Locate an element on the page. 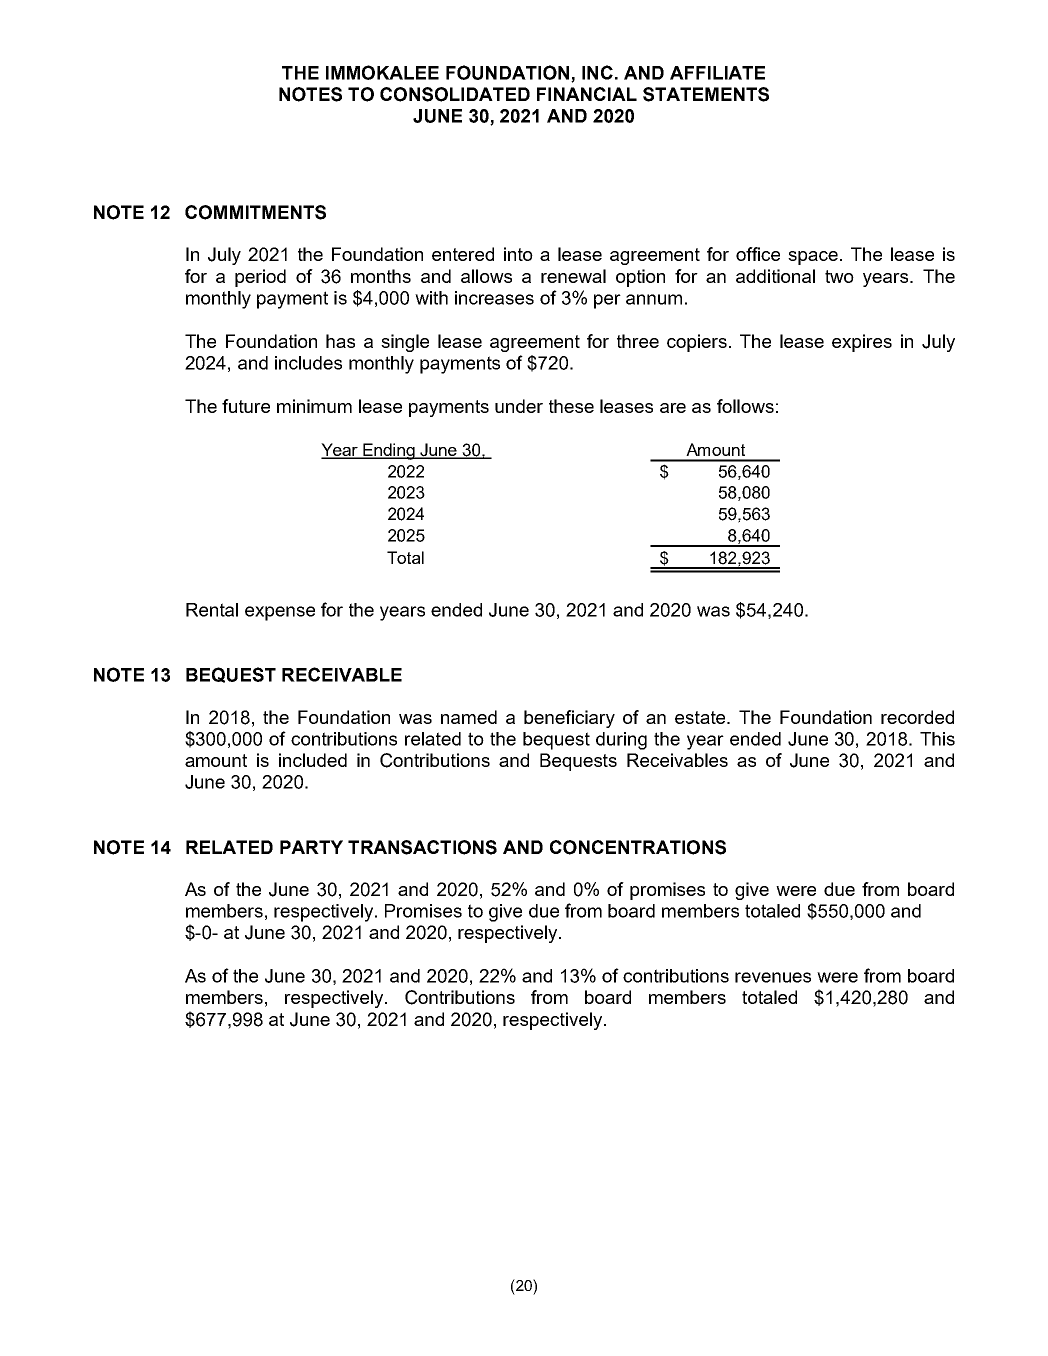 This image has width=1048, height=1356. these is located at coordinates (571, 406).
